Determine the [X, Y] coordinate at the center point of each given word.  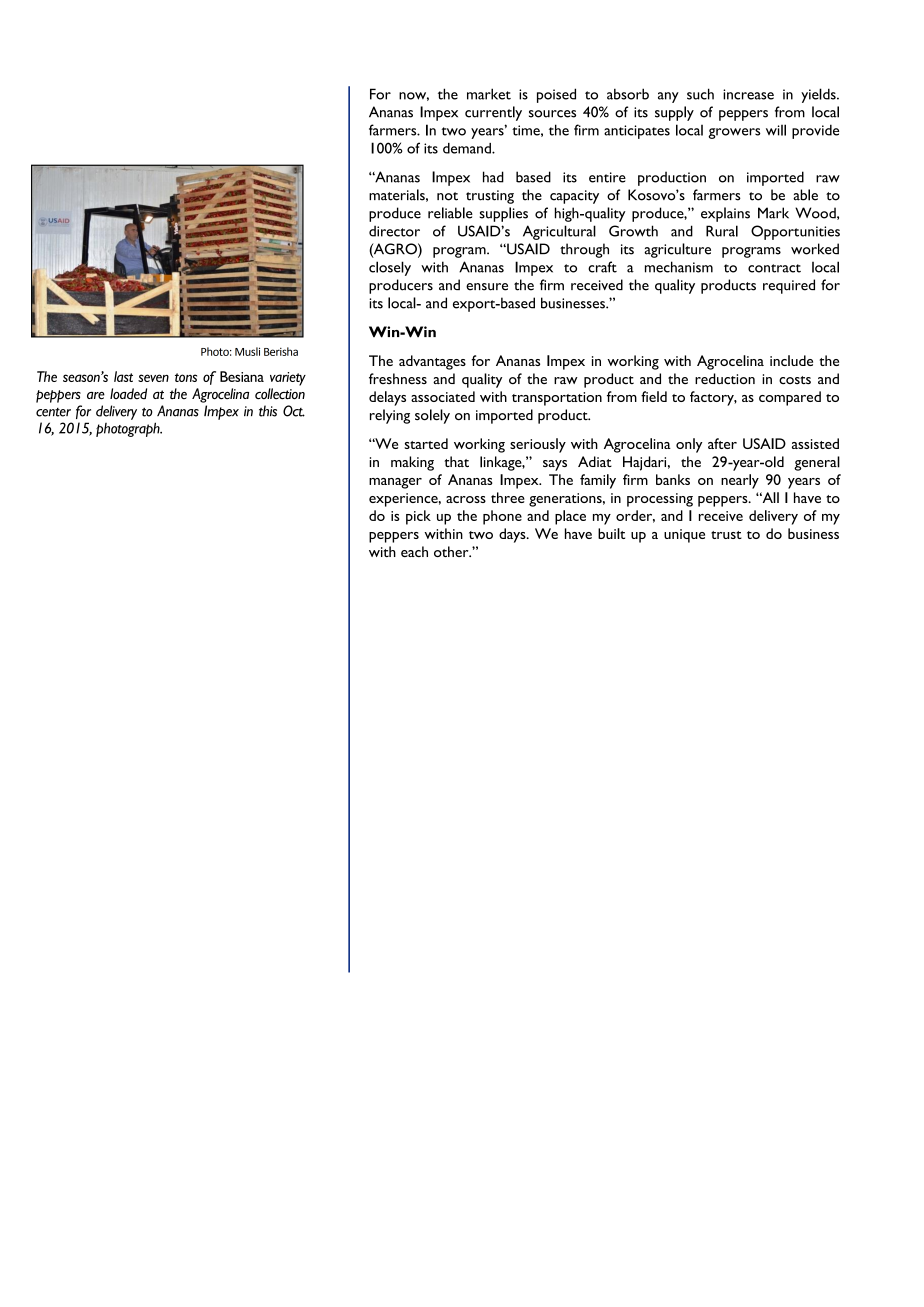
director [394, 231]
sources [552, 114]
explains [725, 214]
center [53, 412]
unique [684, 536]
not [447, 196]
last [123, 376]
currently [493, 113]
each [414, 551]
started [426, 443]
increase [748, 94]
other [452, 551]
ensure [487, 287]
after [722, 443]
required [789, 286]
